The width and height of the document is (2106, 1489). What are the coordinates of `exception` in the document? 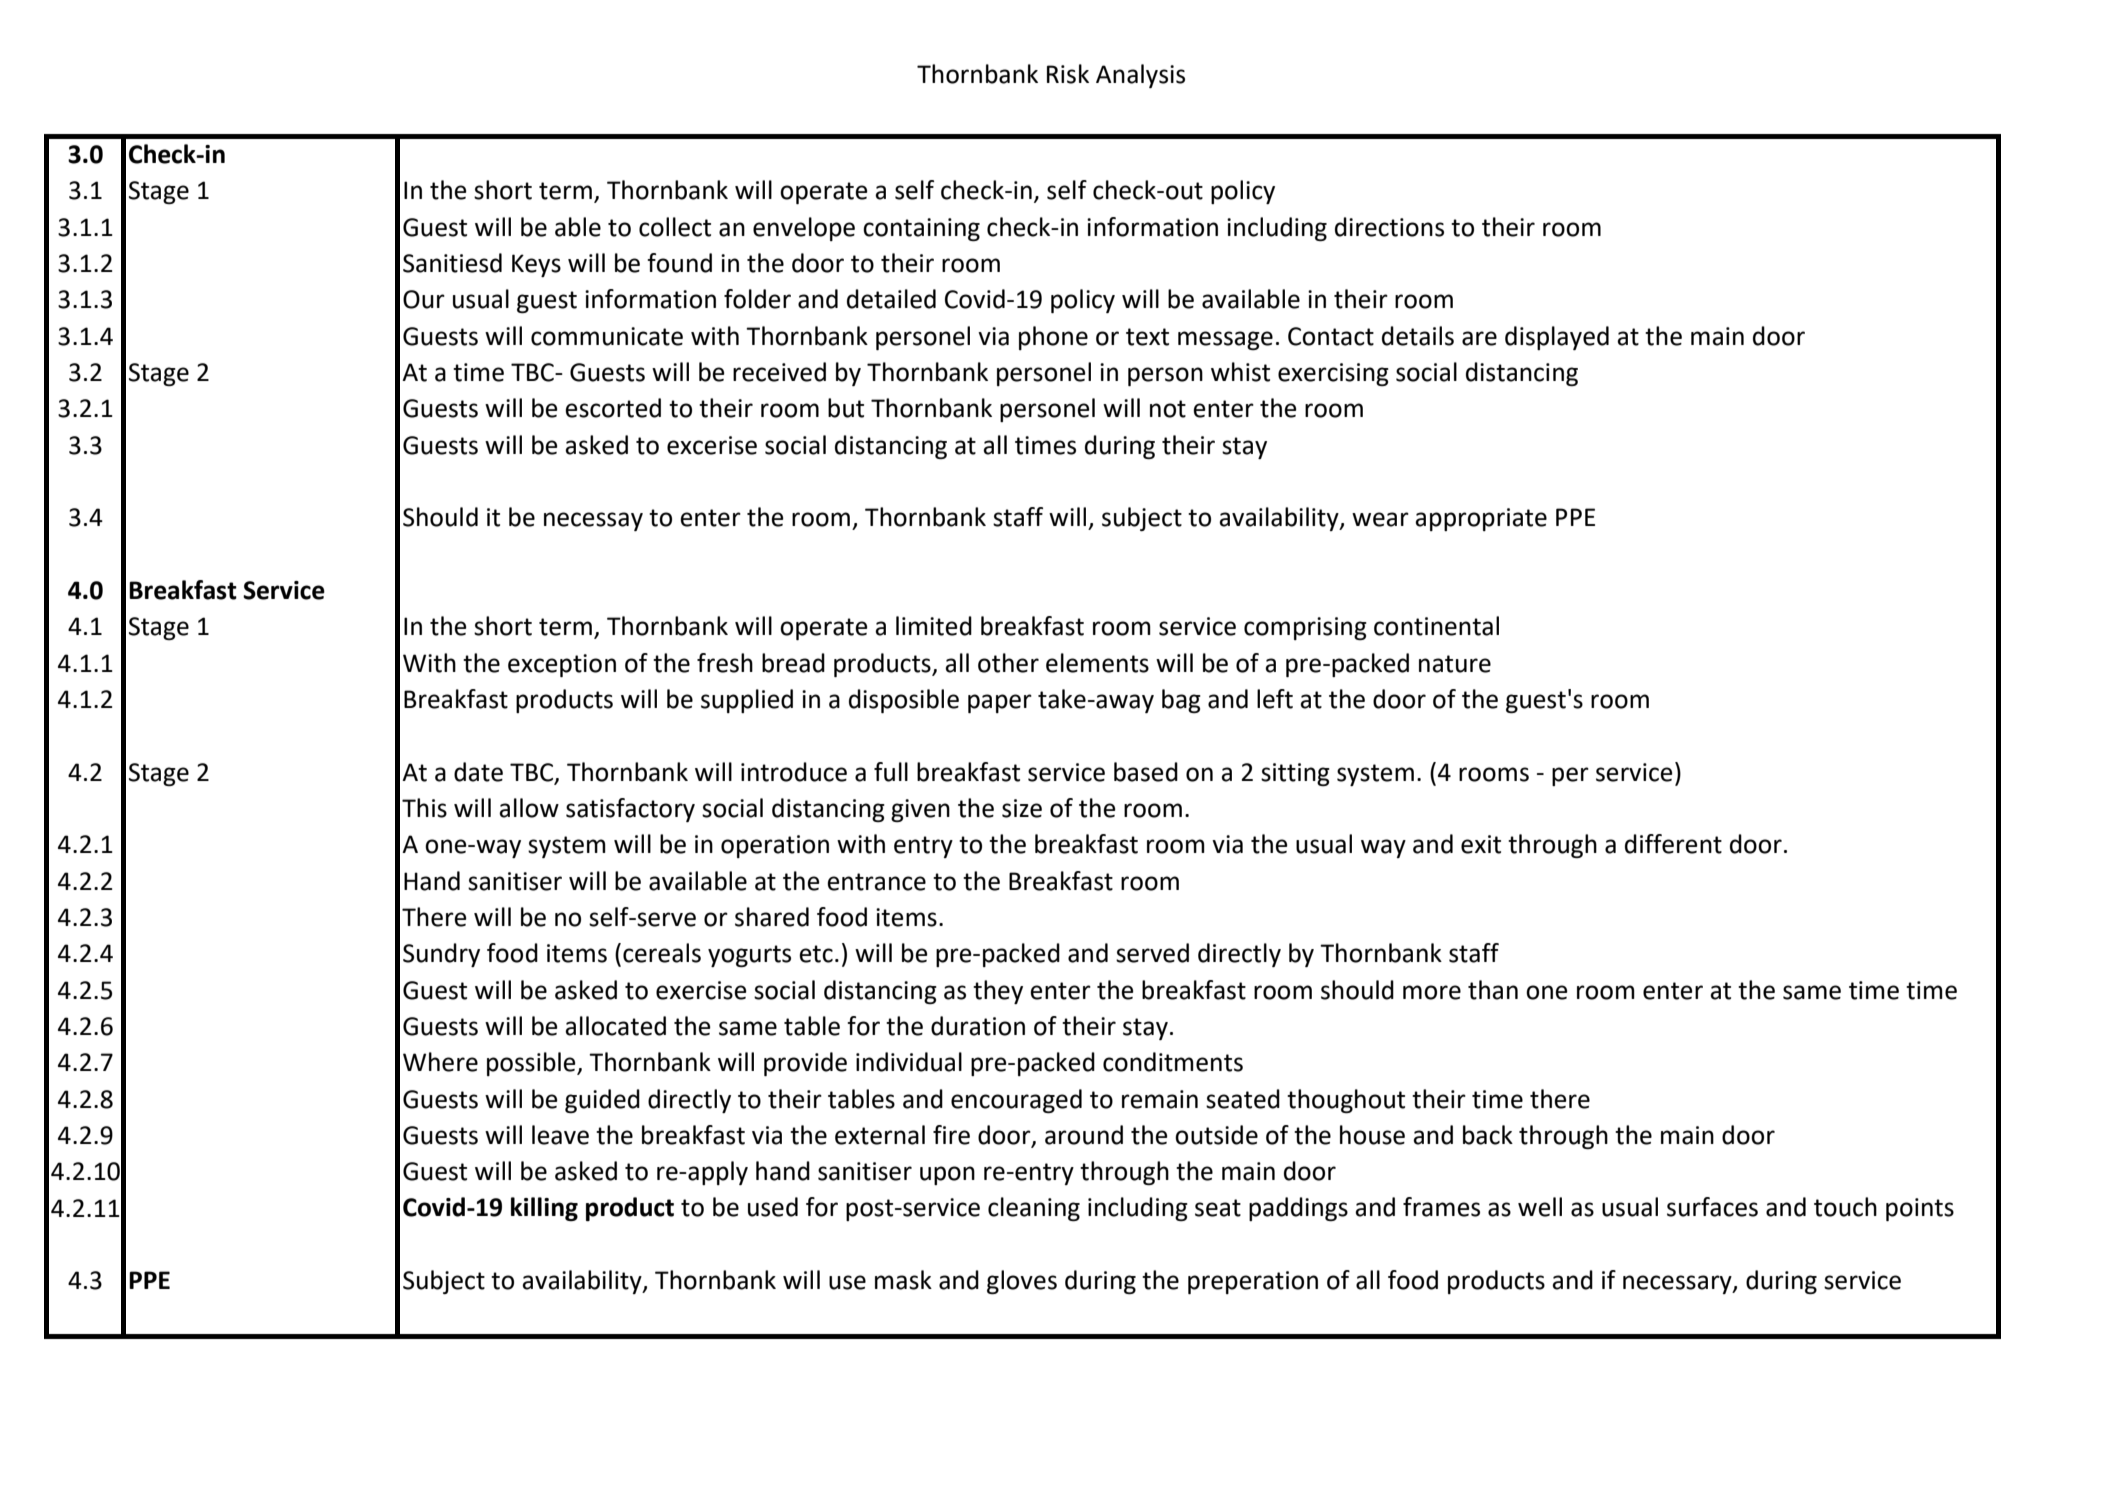 It's located at (562, 665).
